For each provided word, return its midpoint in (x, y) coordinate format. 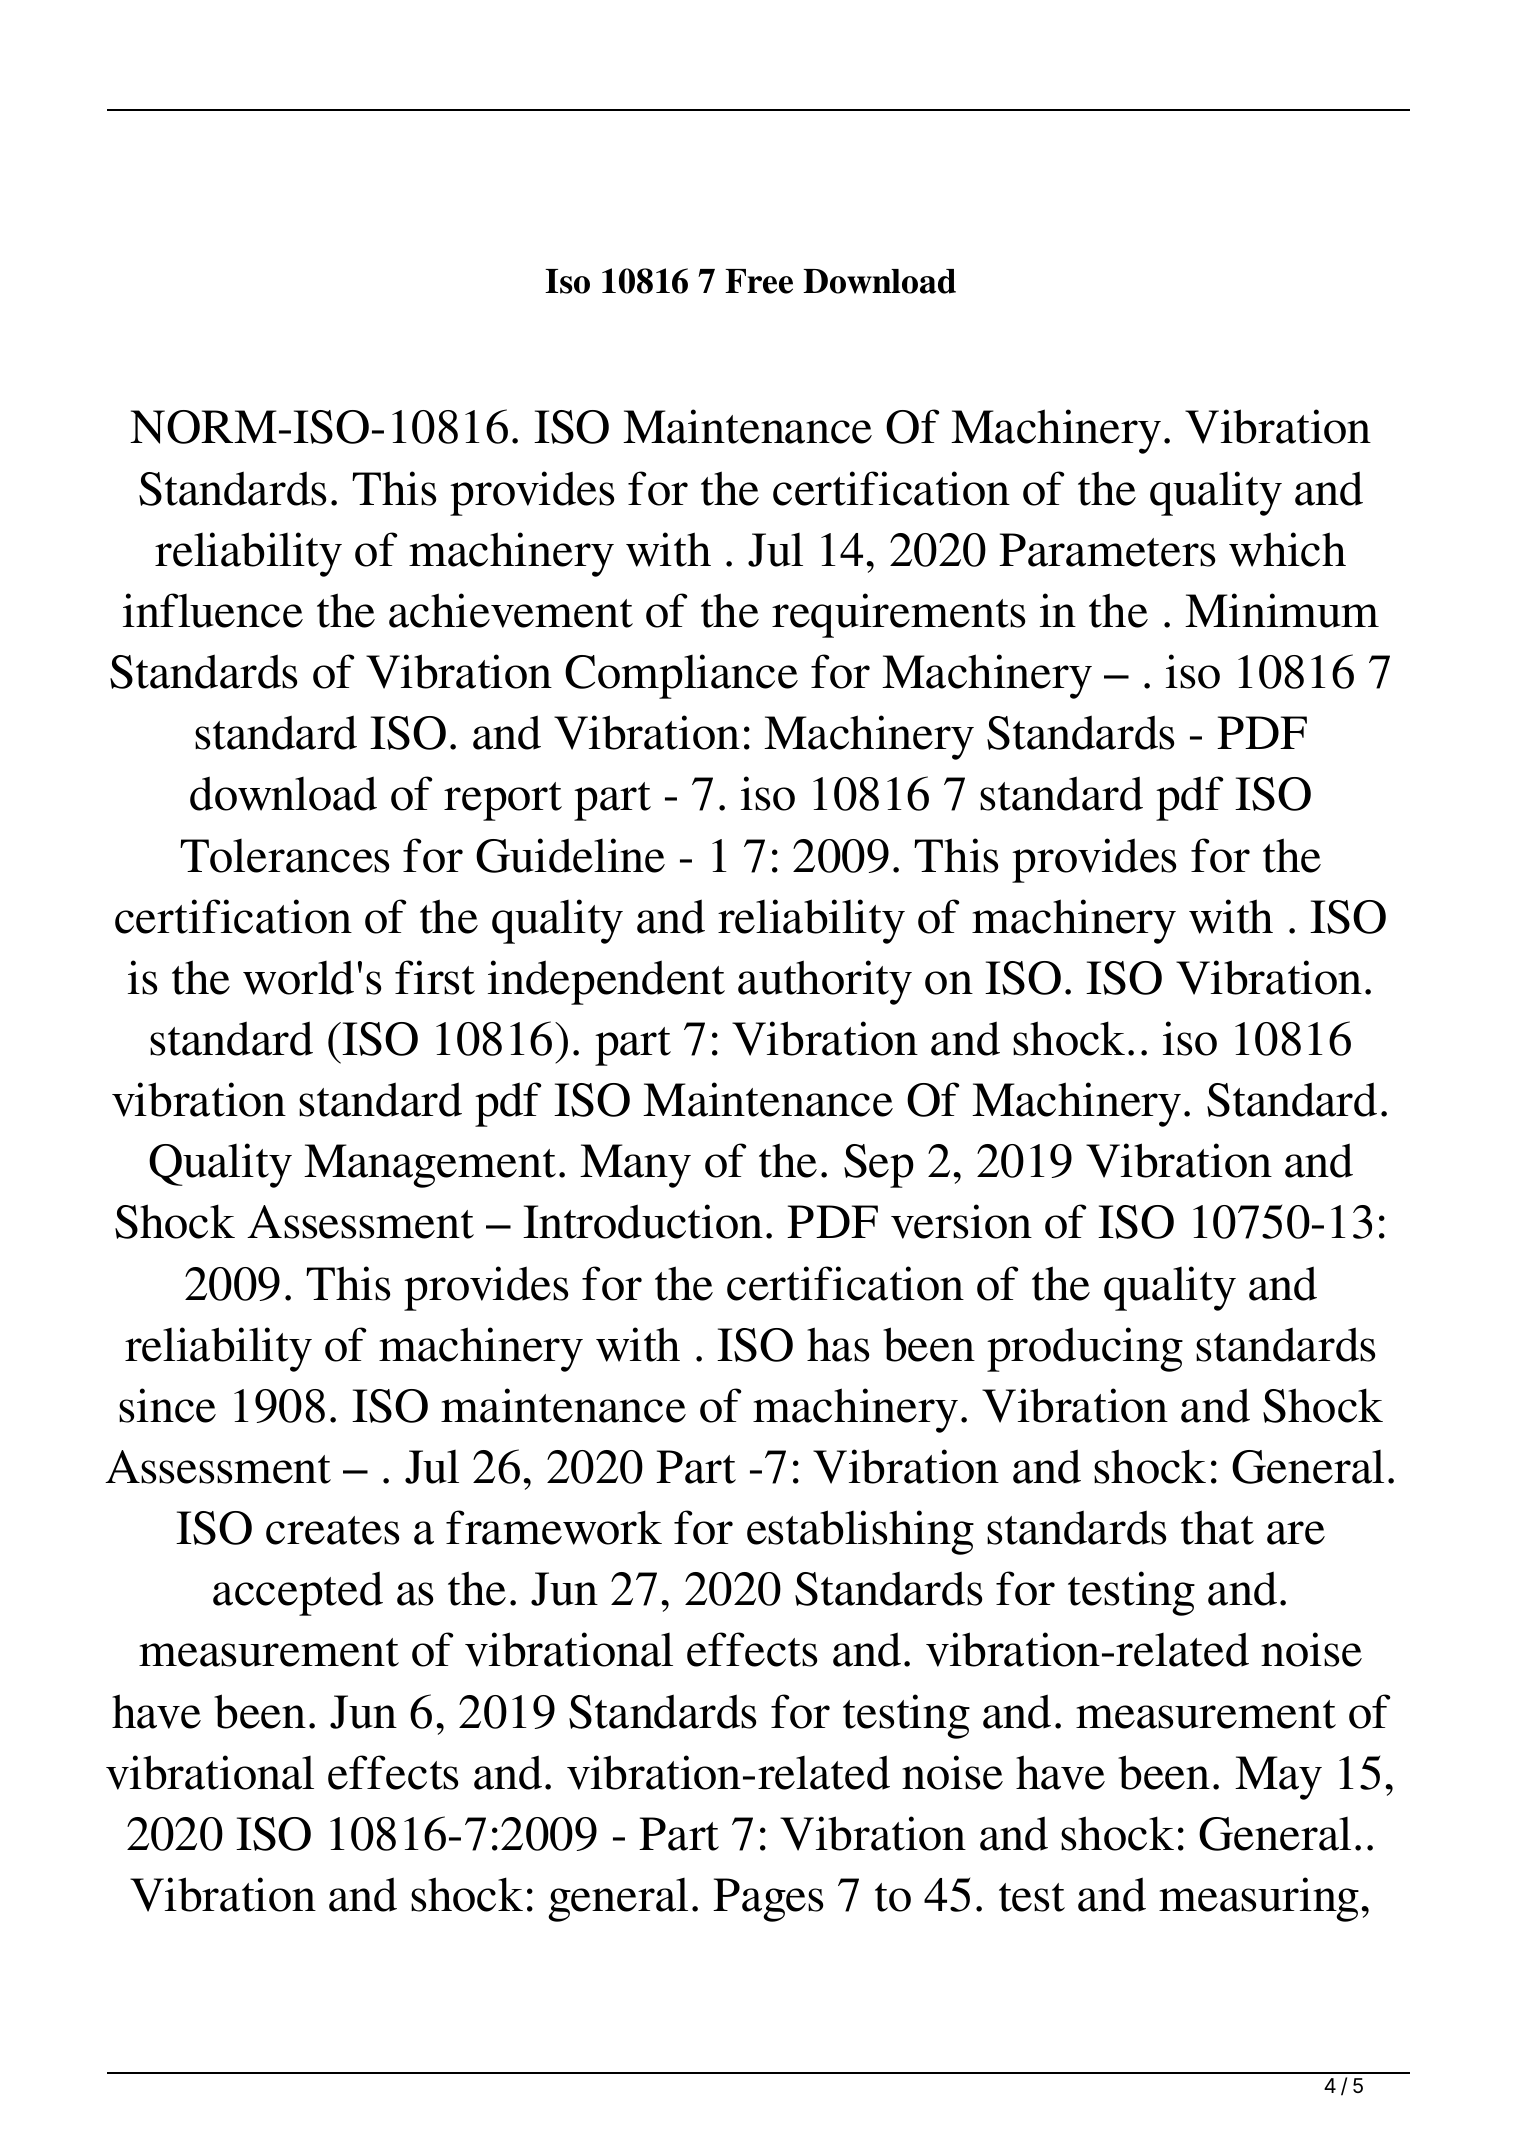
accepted (298, 1593)
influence (213, 610)
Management (430, 1166)
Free (759, 281)
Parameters (1107, 550)
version (961, 1221)
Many (635, 1166)
